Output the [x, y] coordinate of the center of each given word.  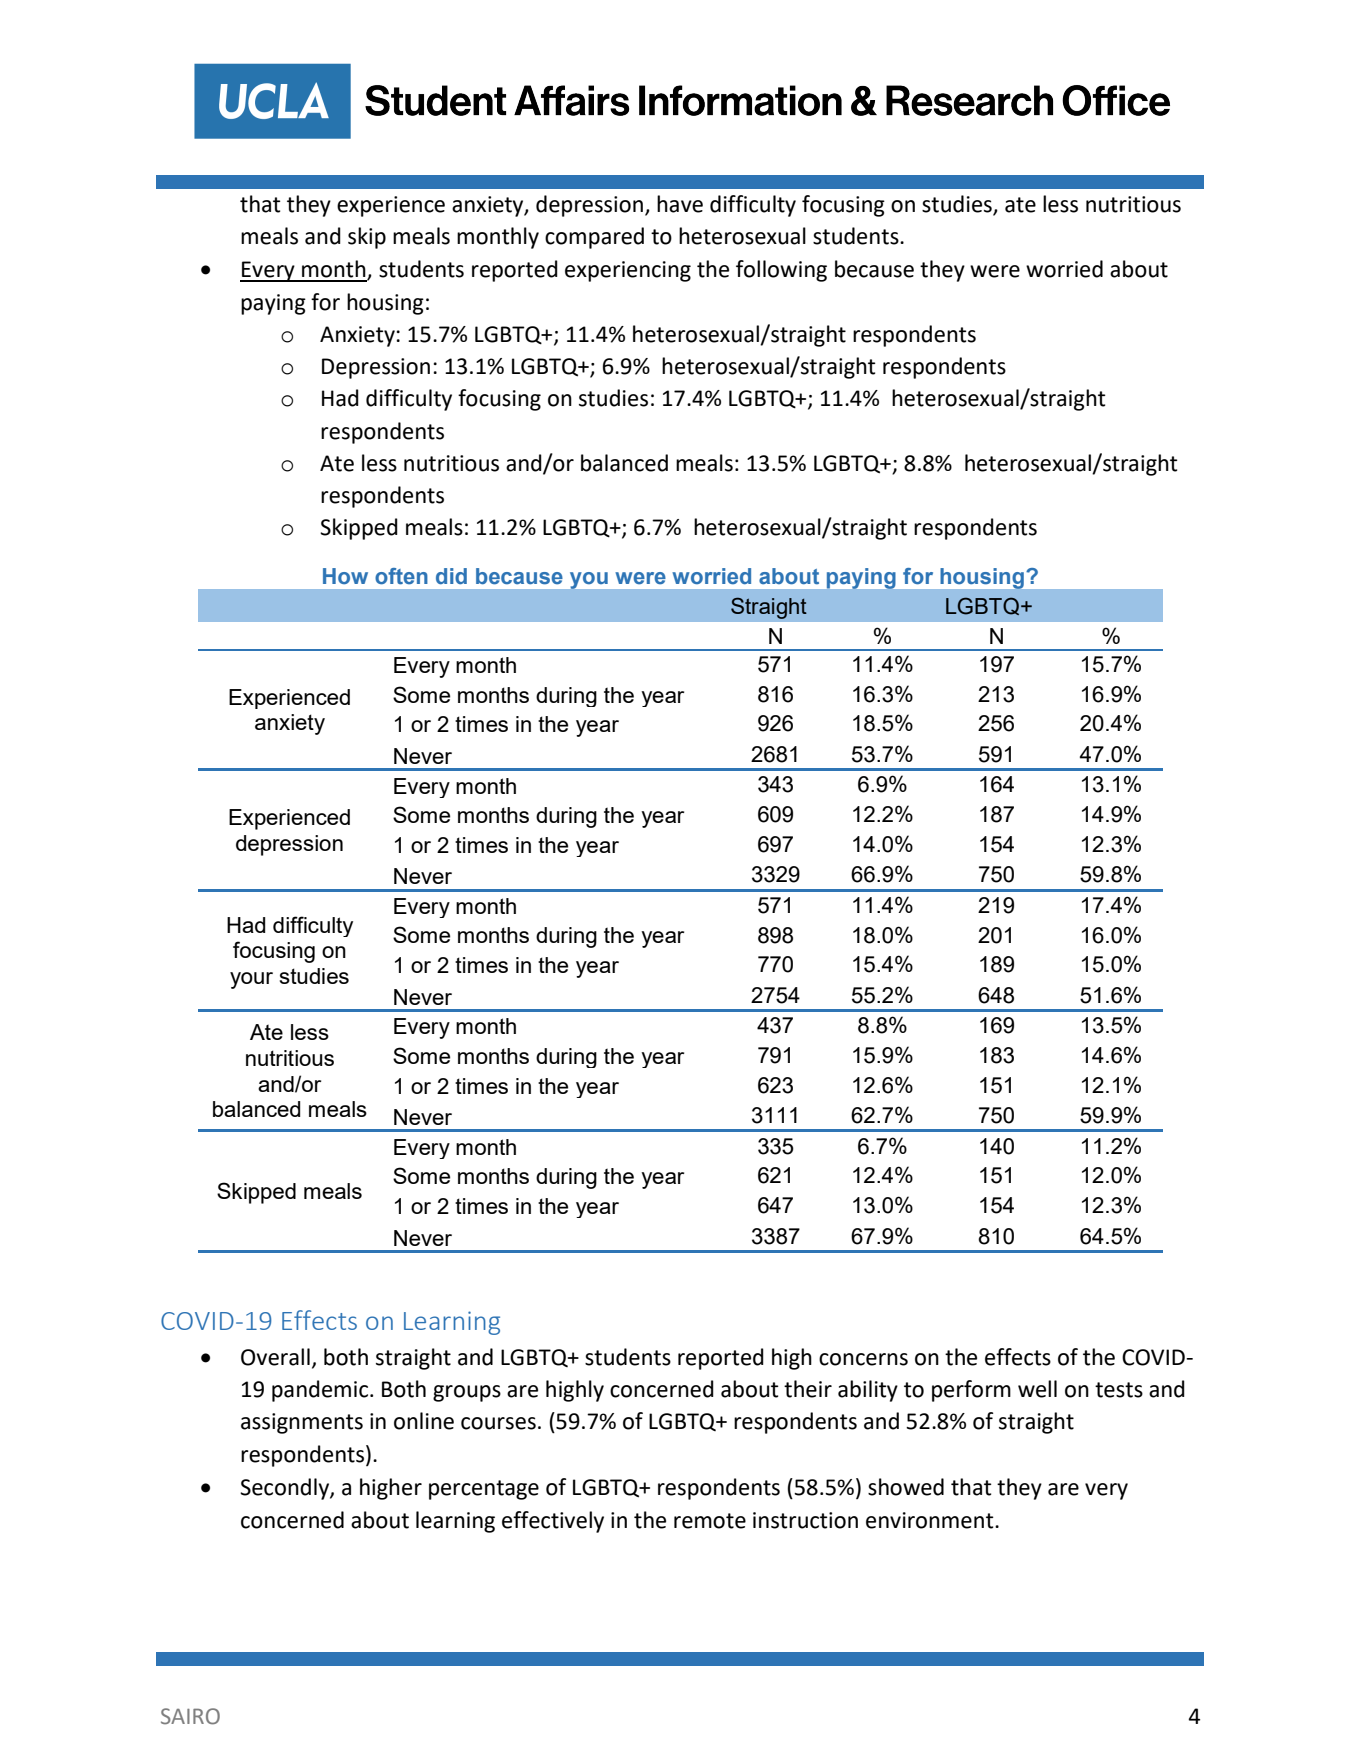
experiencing [628, 271]
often [401, 576]
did [451, 576]
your [251, 980]
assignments [302, 1423]
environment [931, 1520]
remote [710, 1521]
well [1037, 1389]
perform [971, 1391]
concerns [863, 1359]
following [781, 271]
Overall [275, 1357]
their [808, 1389]
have [680, 204]
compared [594, 238]
